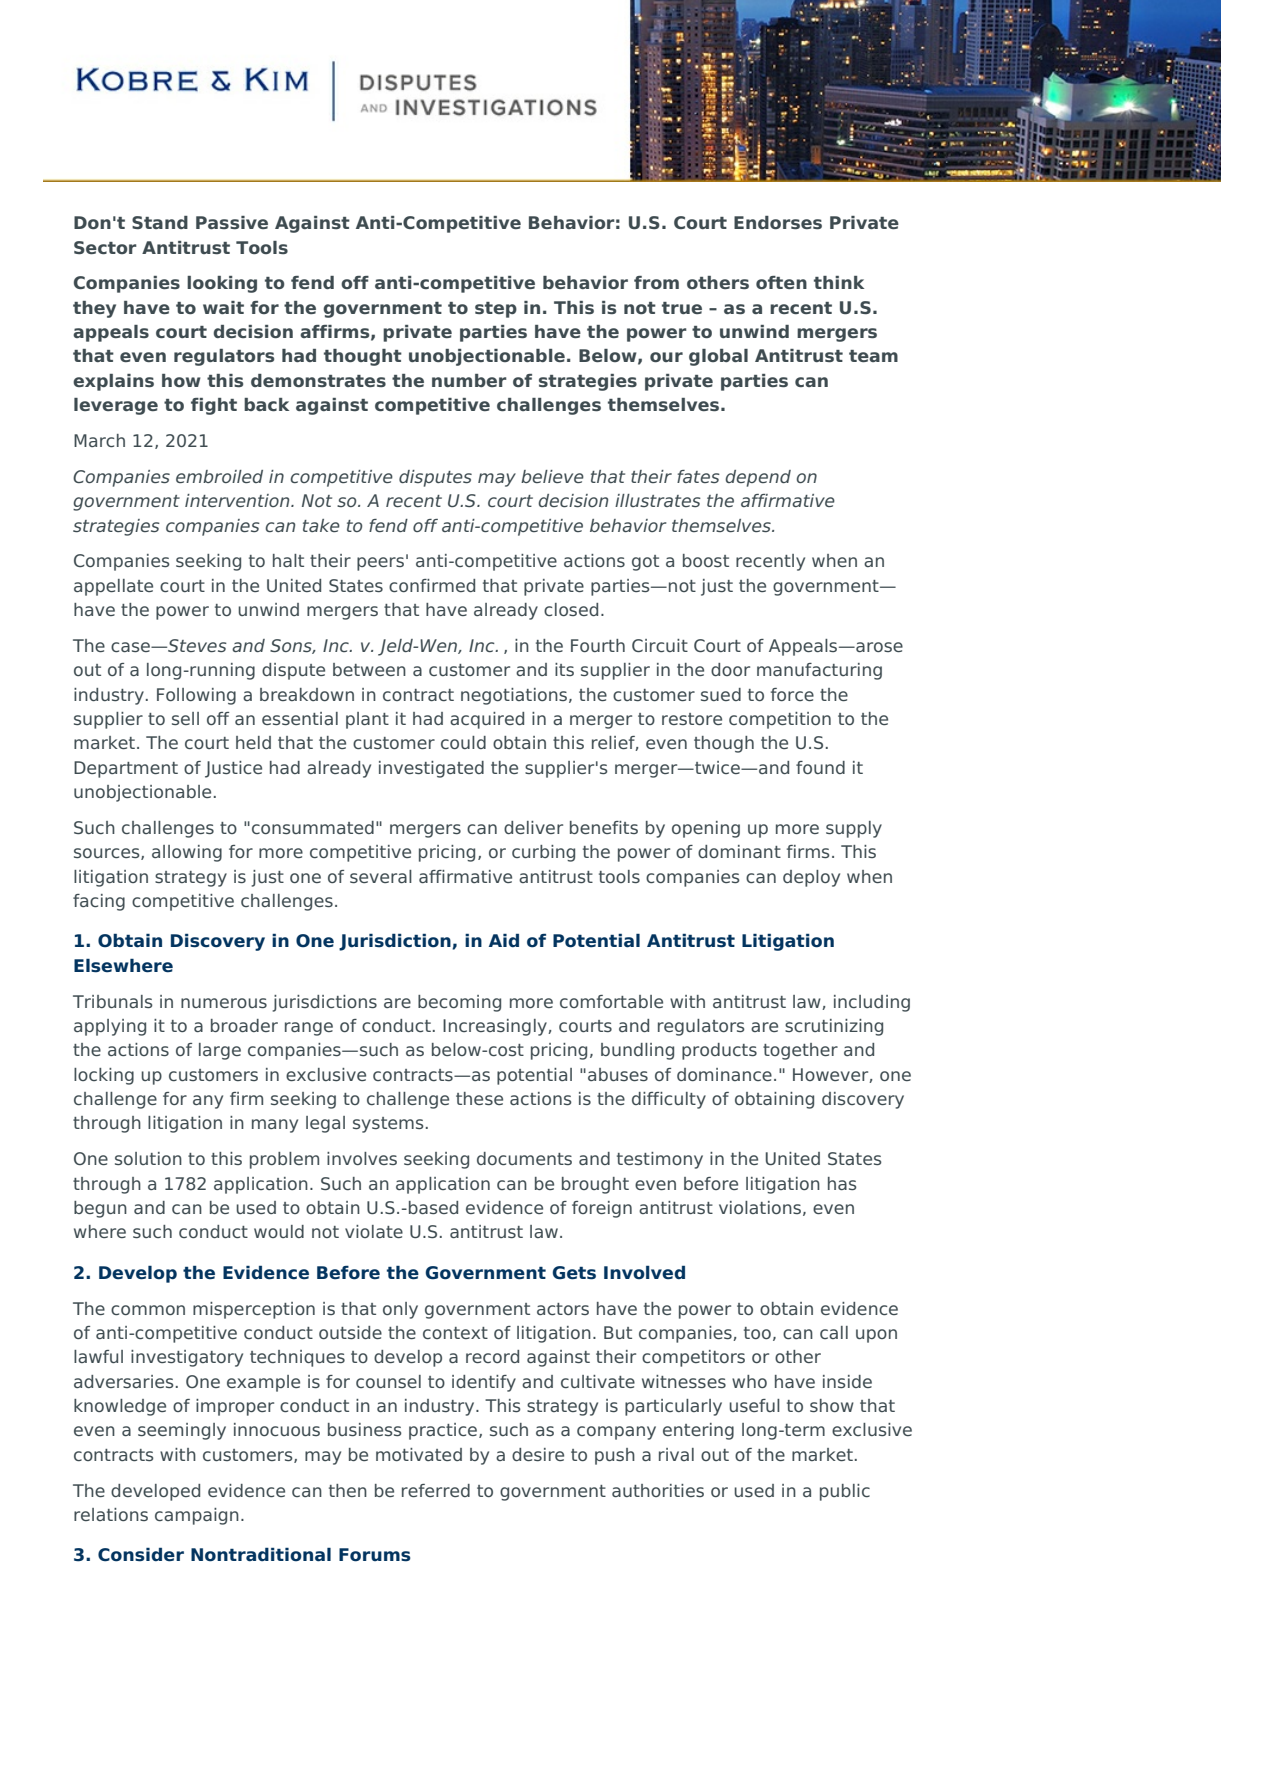  What do you see at coordinates (197, 1516) in the screenshot?
I see `campaign` at bounding box center [197, 1516].
